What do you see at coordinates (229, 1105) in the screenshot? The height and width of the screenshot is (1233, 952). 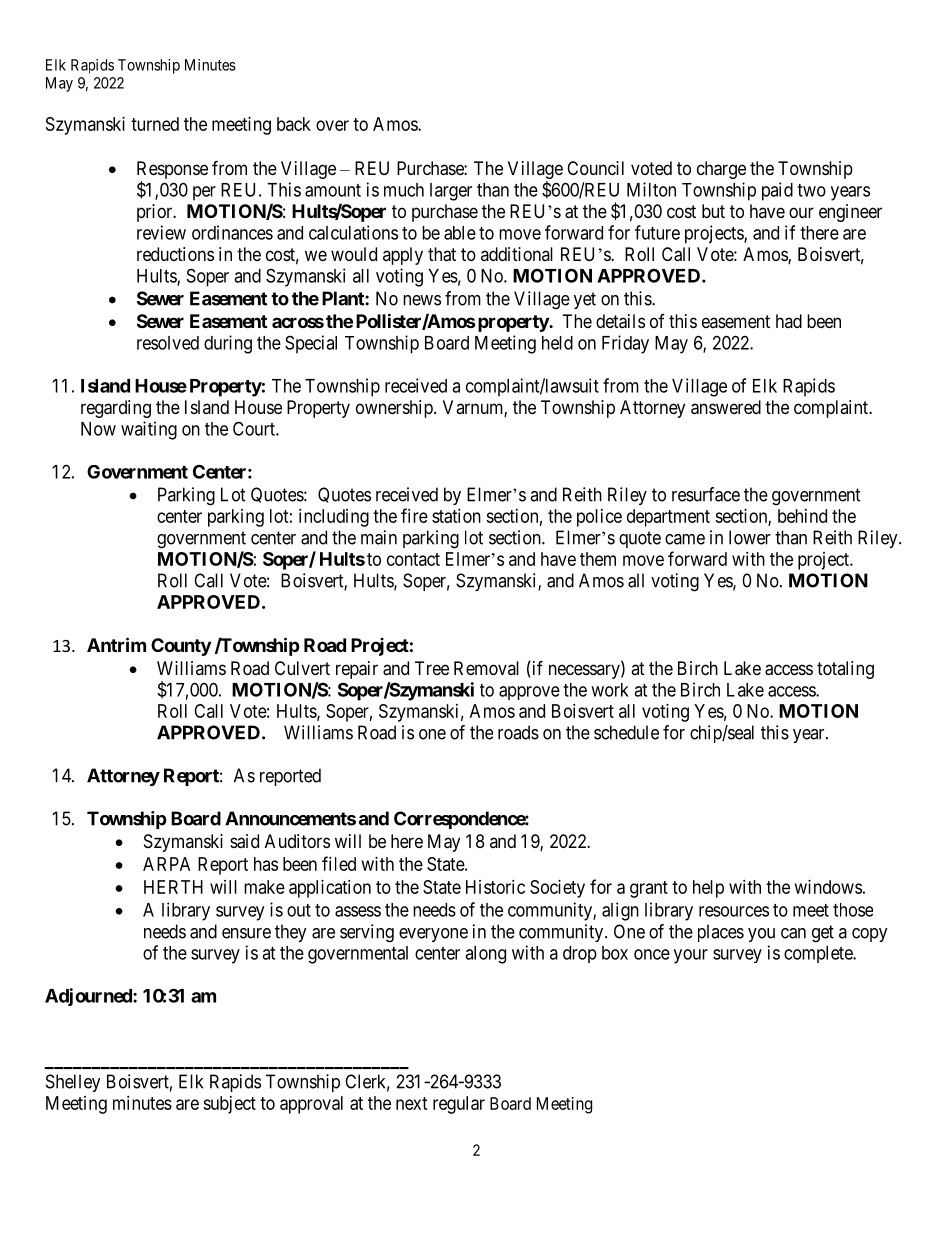 I see `subject` at bounding box center [229, 1105].
